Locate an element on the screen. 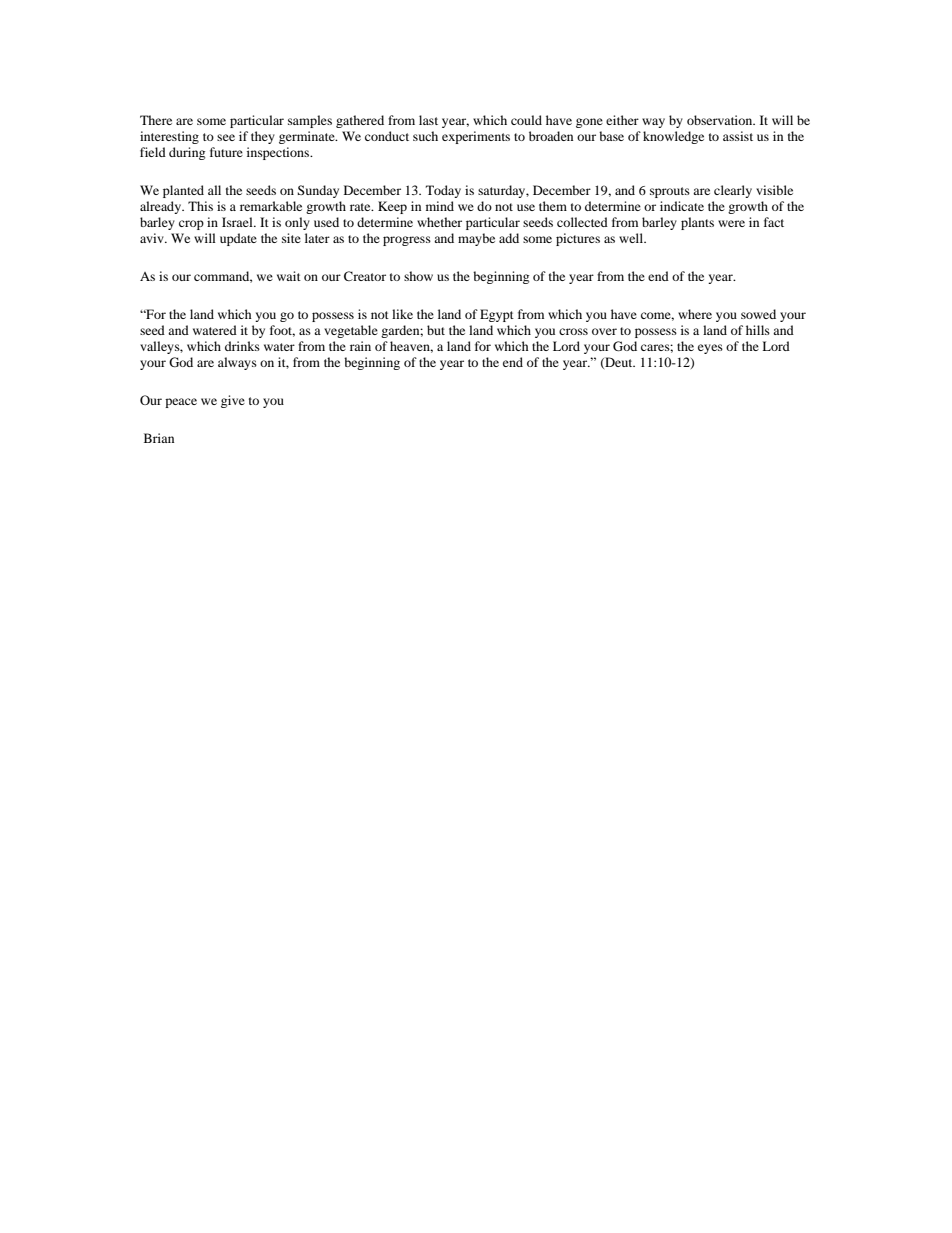 This screenshot has height=1233, width=952. This is located at coordinates (200, 206).
